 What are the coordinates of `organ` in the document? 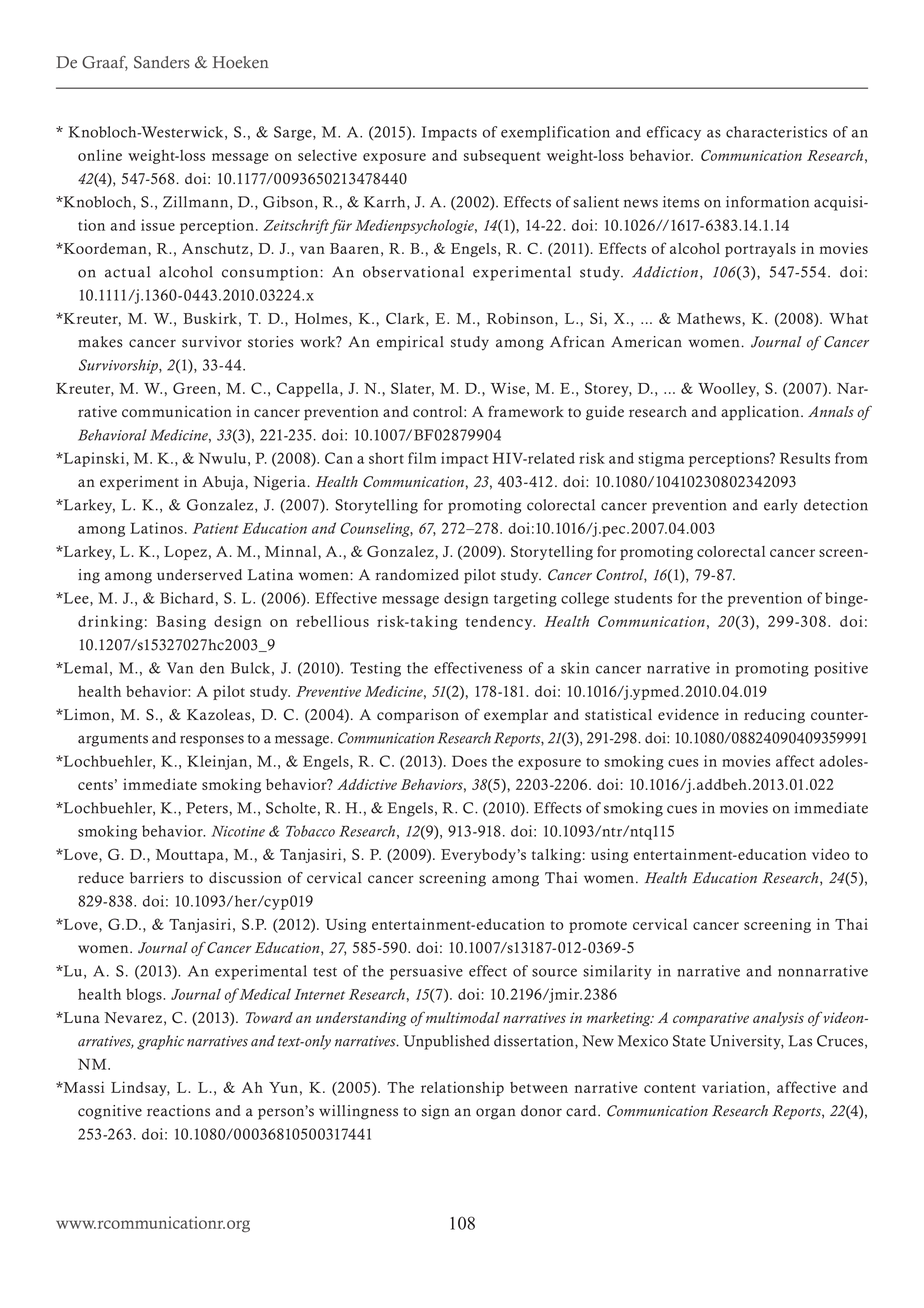 It's located at (496, 1114).
